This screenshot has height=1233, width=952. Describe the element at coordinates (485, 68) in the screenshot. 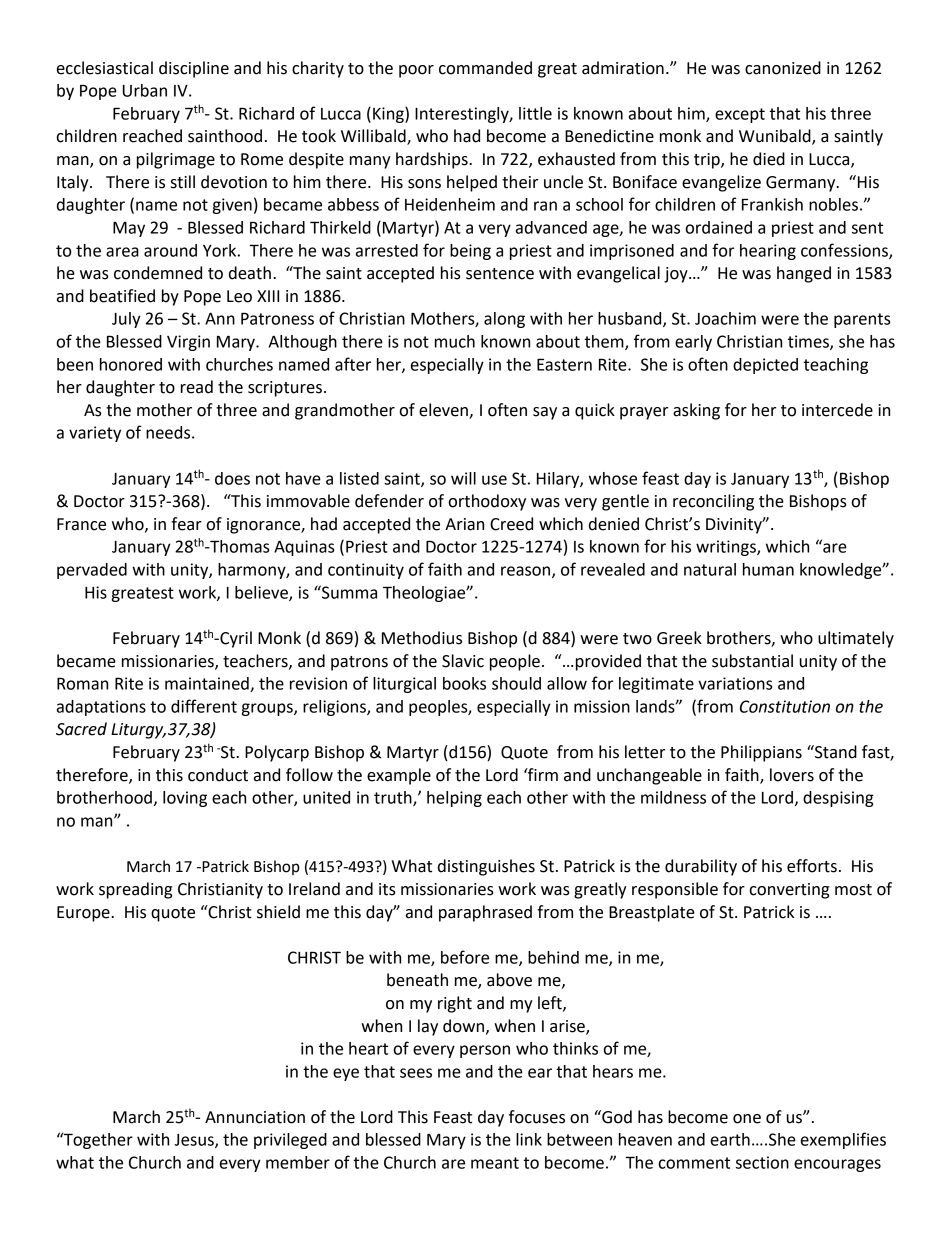

I see `commanded` at that location.
